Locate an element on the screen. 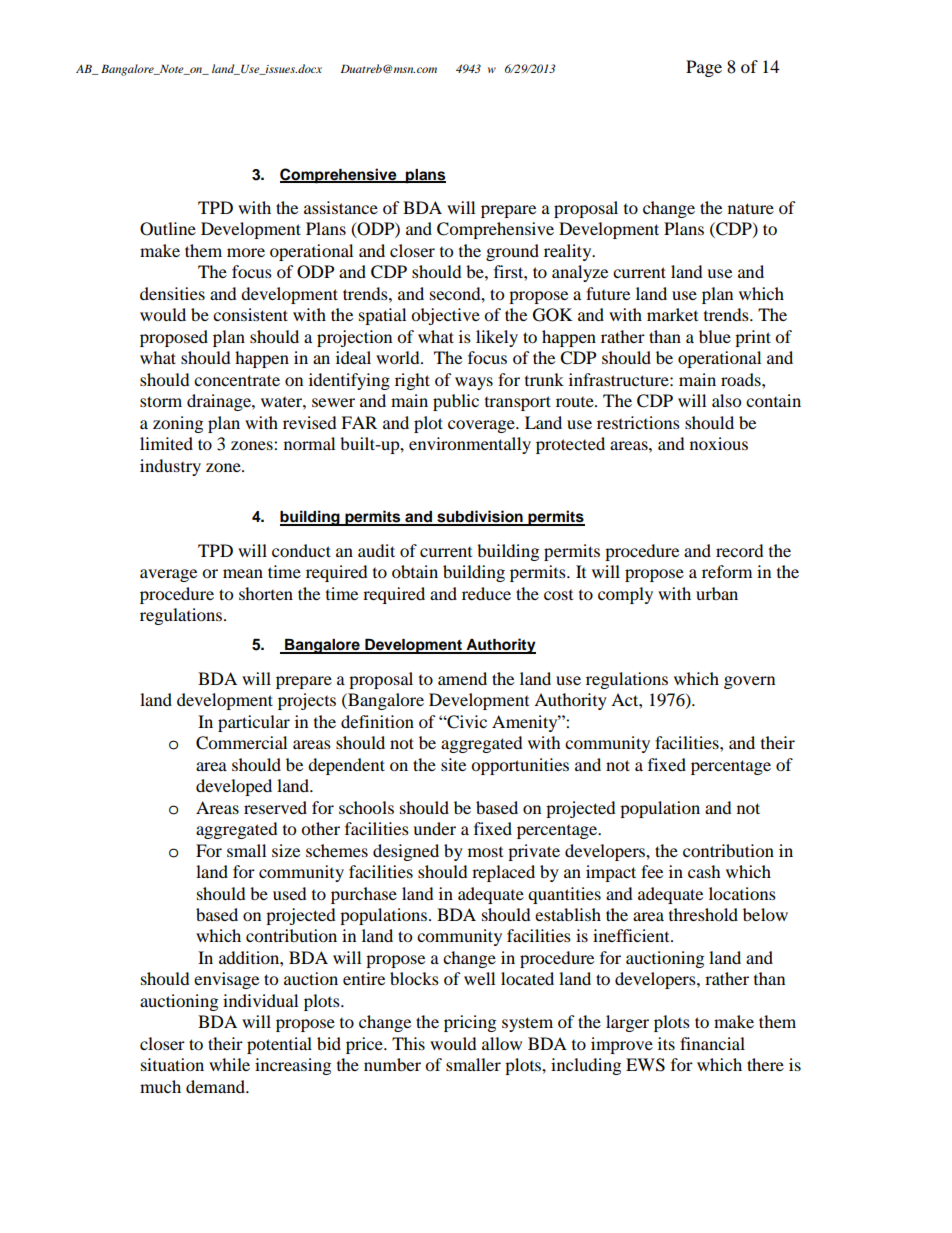  mean is located at coordinates (243, 573).
